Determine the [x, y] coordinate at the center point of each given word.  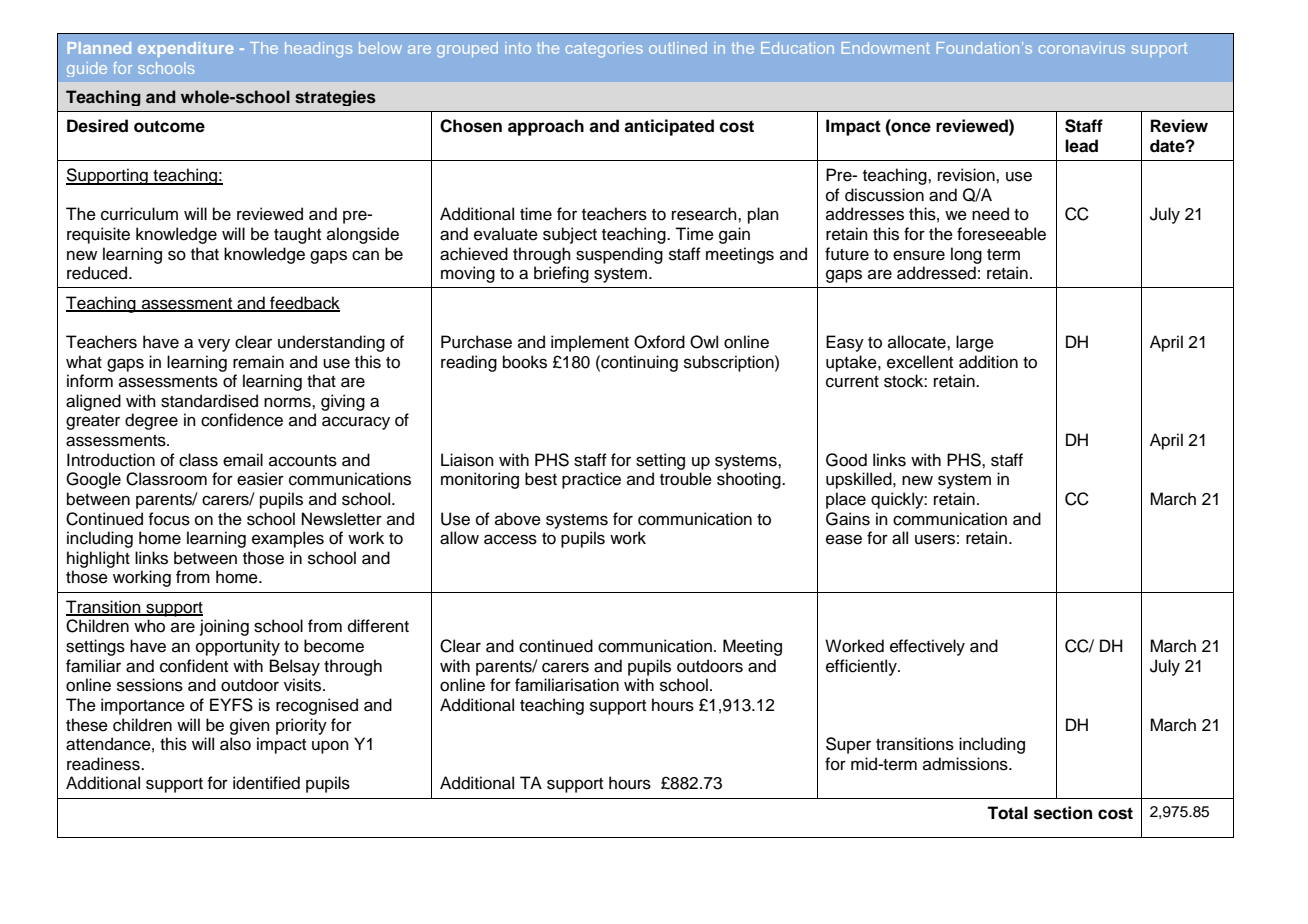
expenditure [186, 49]
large [975, 343]
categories [604, 50]
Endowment [886, 48]
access [510, 539]
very [214, 345]
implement [590, 343]
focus [169, 519]
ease [844, 539]
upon [330, 747]
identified [266, 783]
